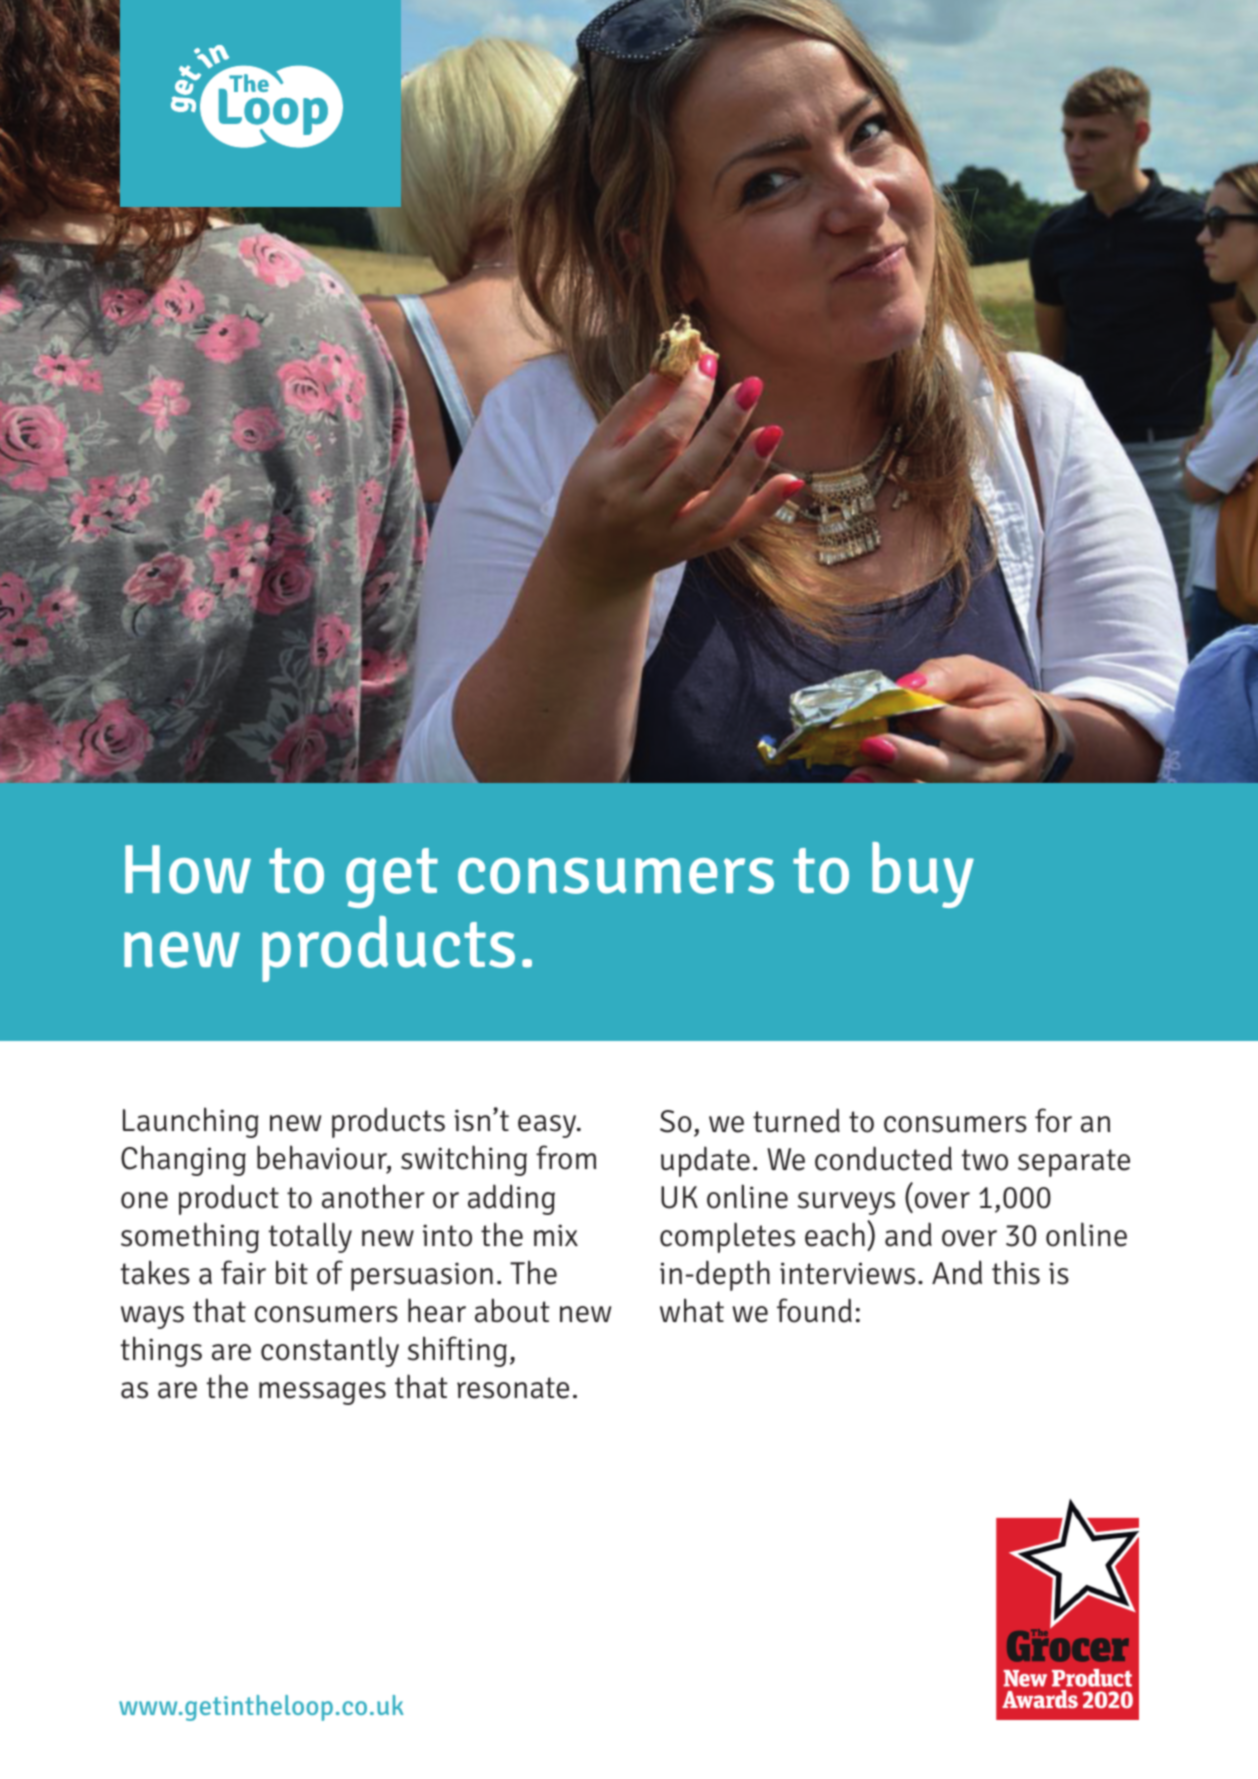 The height and width of the document is (1779, 1258). What do you see at coordinates (1053, 1120) in the document?
I see `for` at bounding box center [1053, 1120].
